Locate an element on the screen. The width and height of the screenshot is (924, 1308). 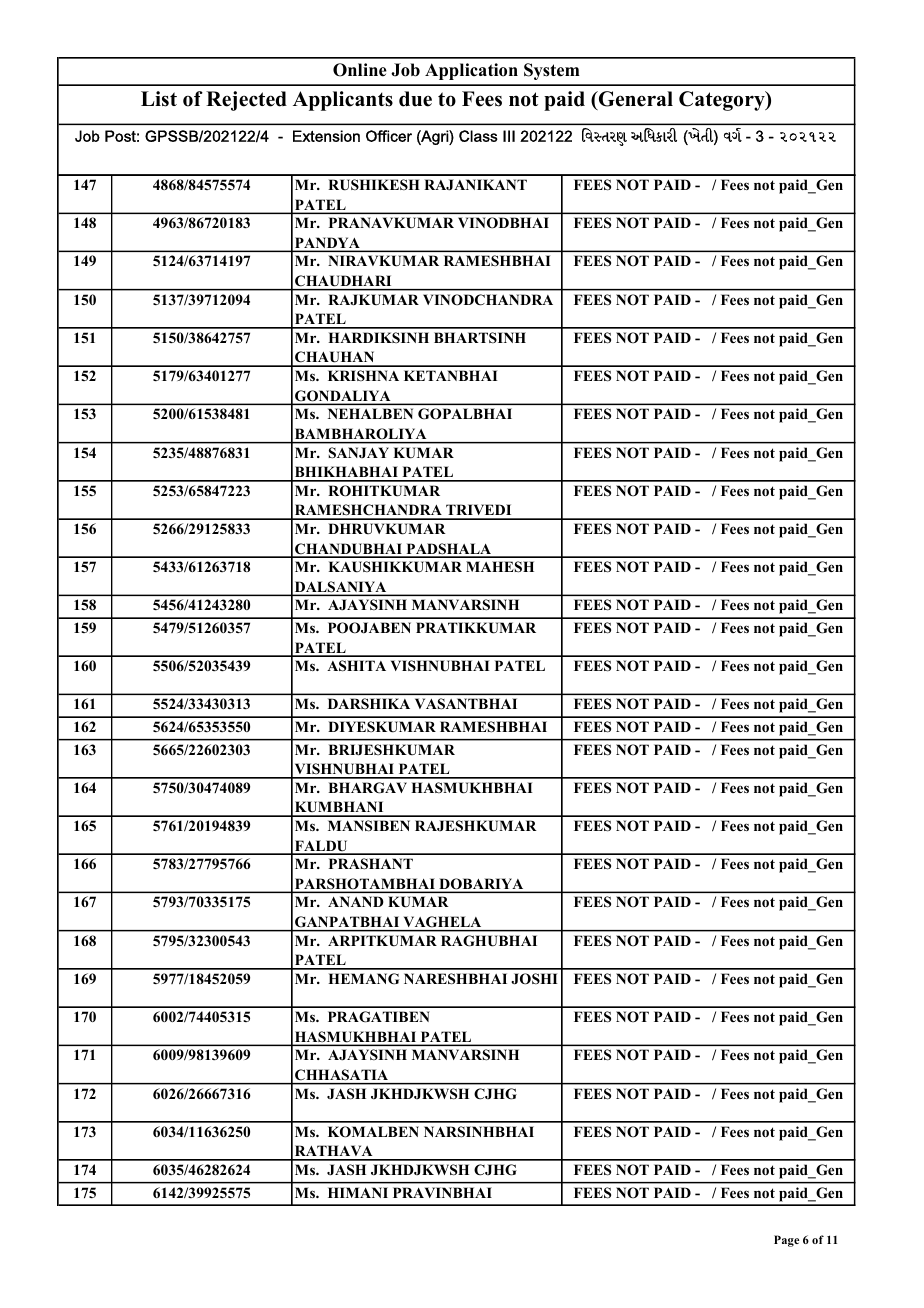
KRISHNA is located at coordinates (363, 375).
